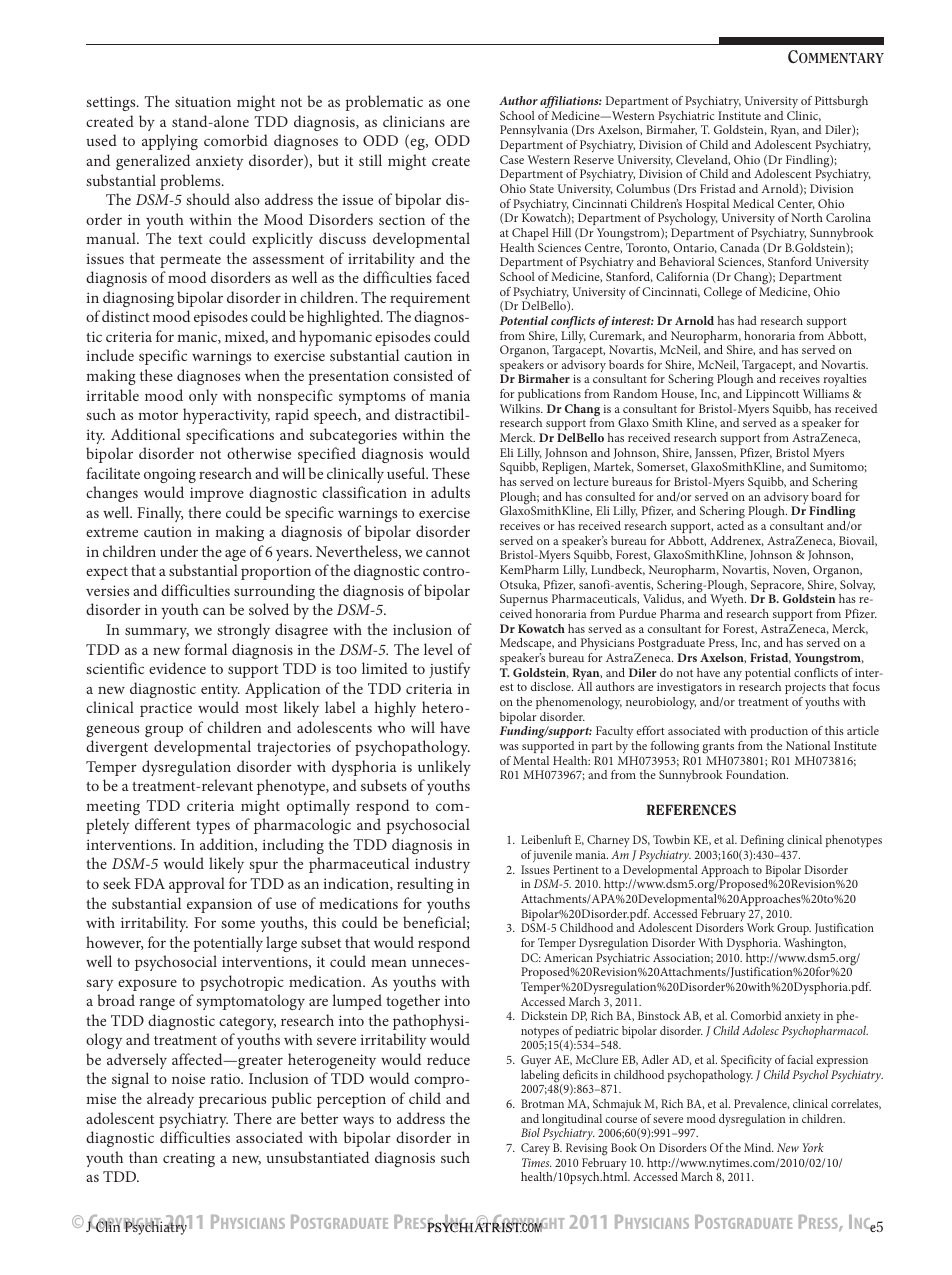 The image size is (952, 1275). What do you see at coordinates (841, 102) in the screenshot?
I see `Pittsburgh` at bounding box center [841, 102].
